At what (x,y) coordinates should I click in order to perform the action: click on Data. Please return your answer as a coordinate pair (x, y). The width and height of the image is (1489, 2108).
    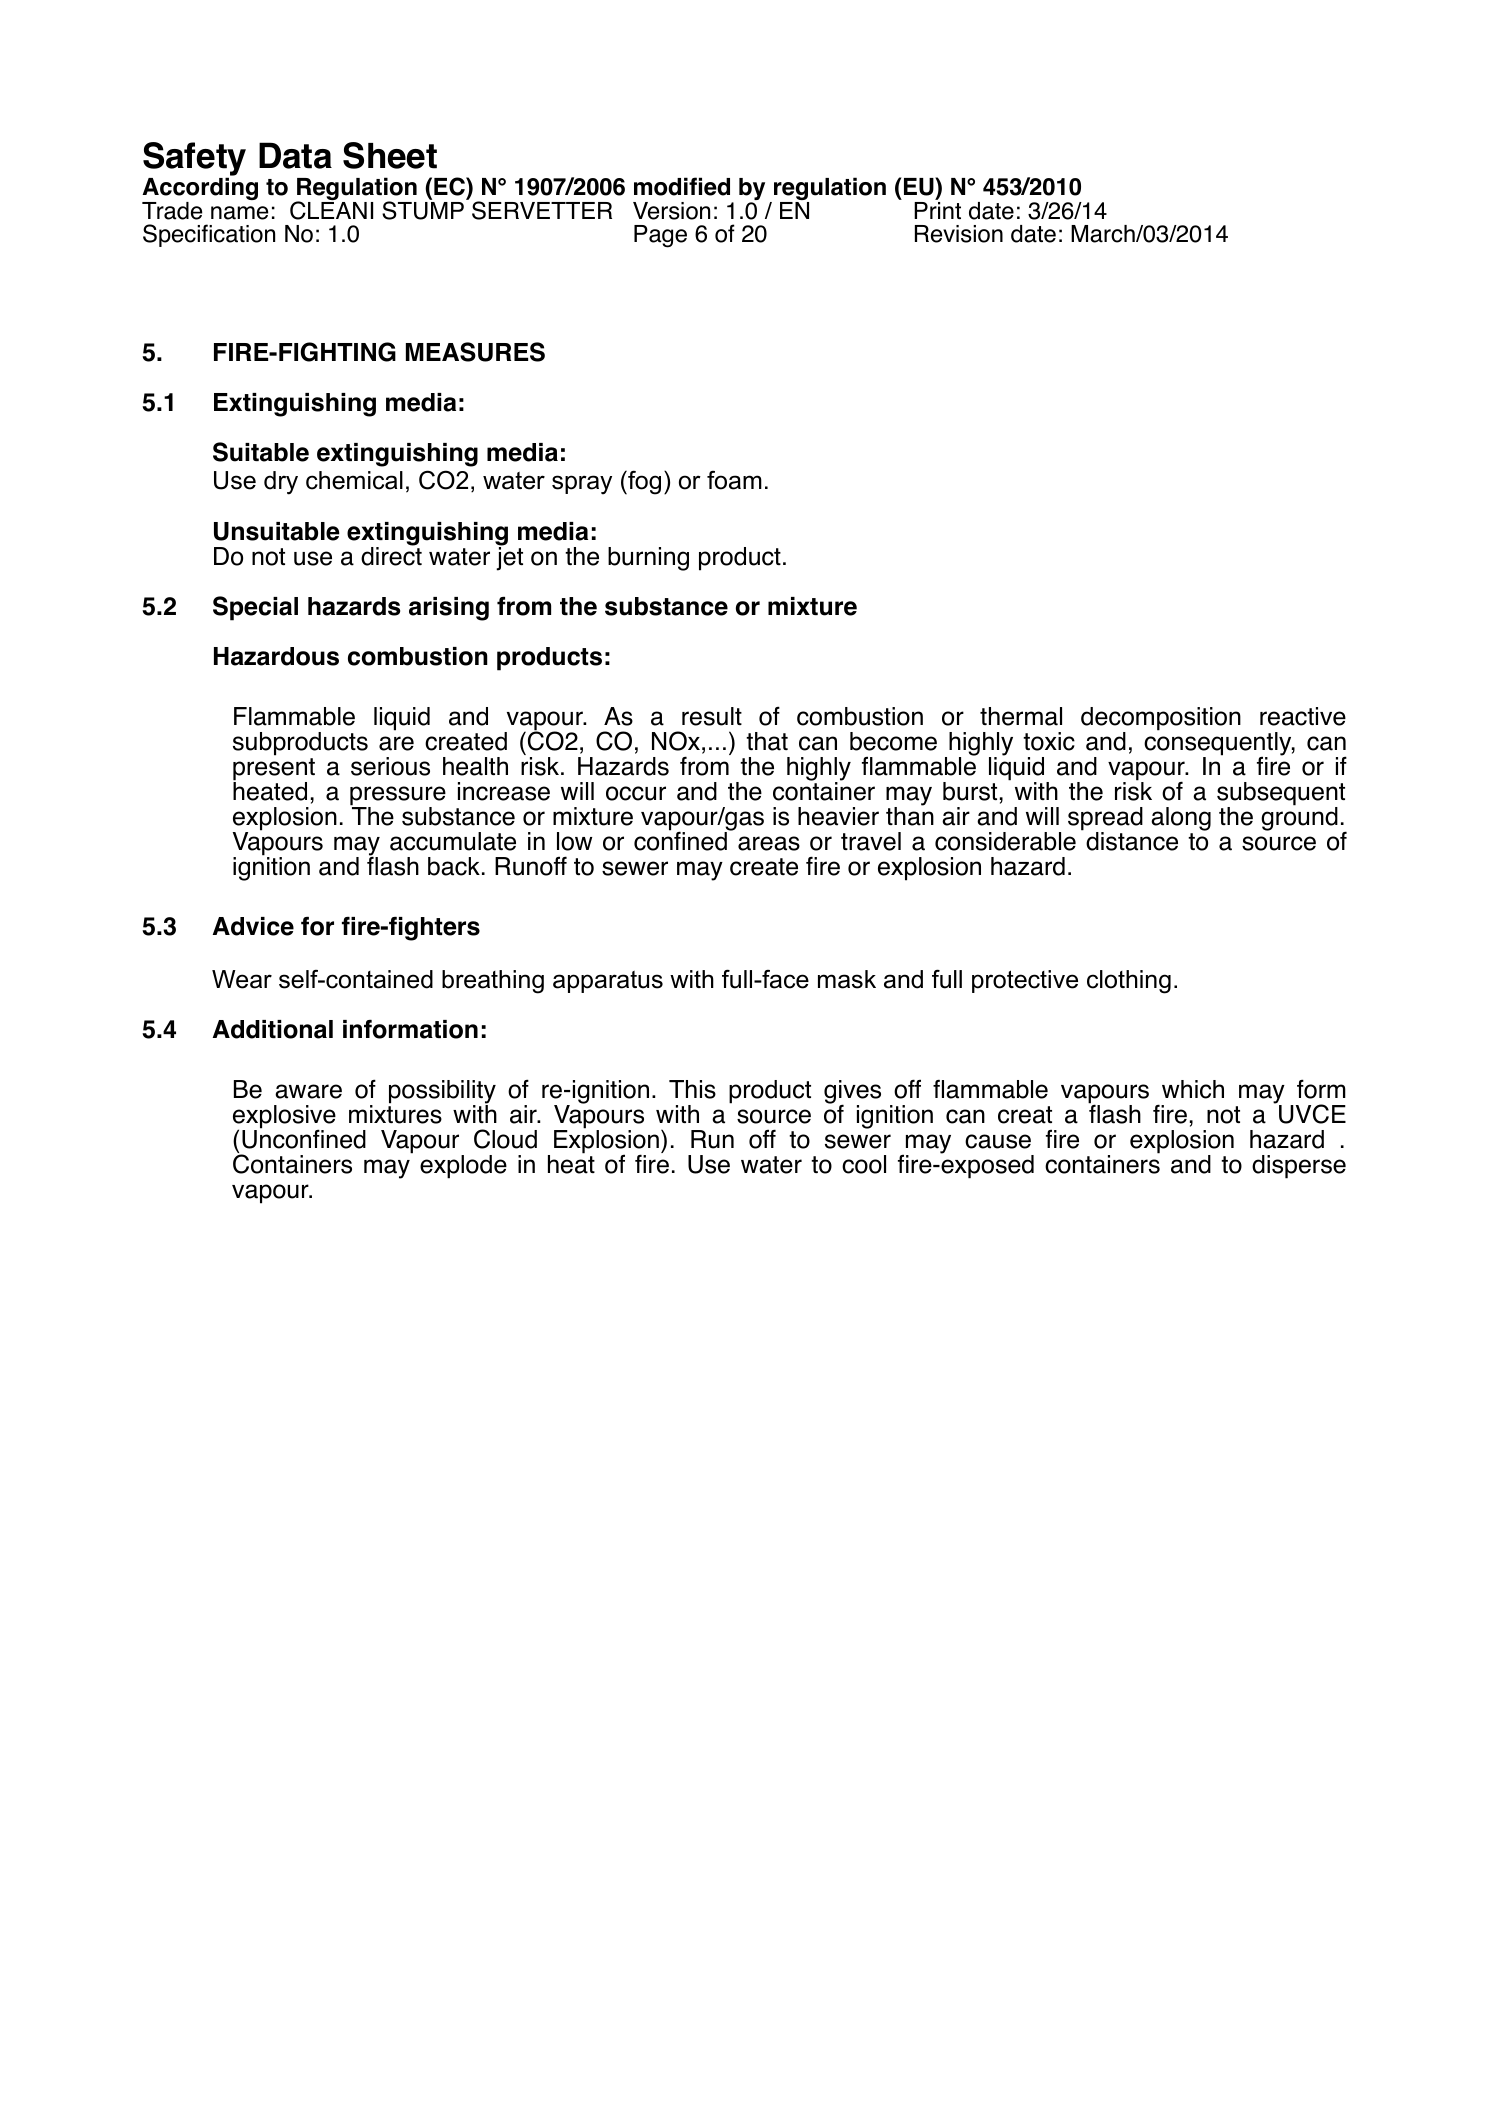
    Looking at the image, I should click on (295, 155).
